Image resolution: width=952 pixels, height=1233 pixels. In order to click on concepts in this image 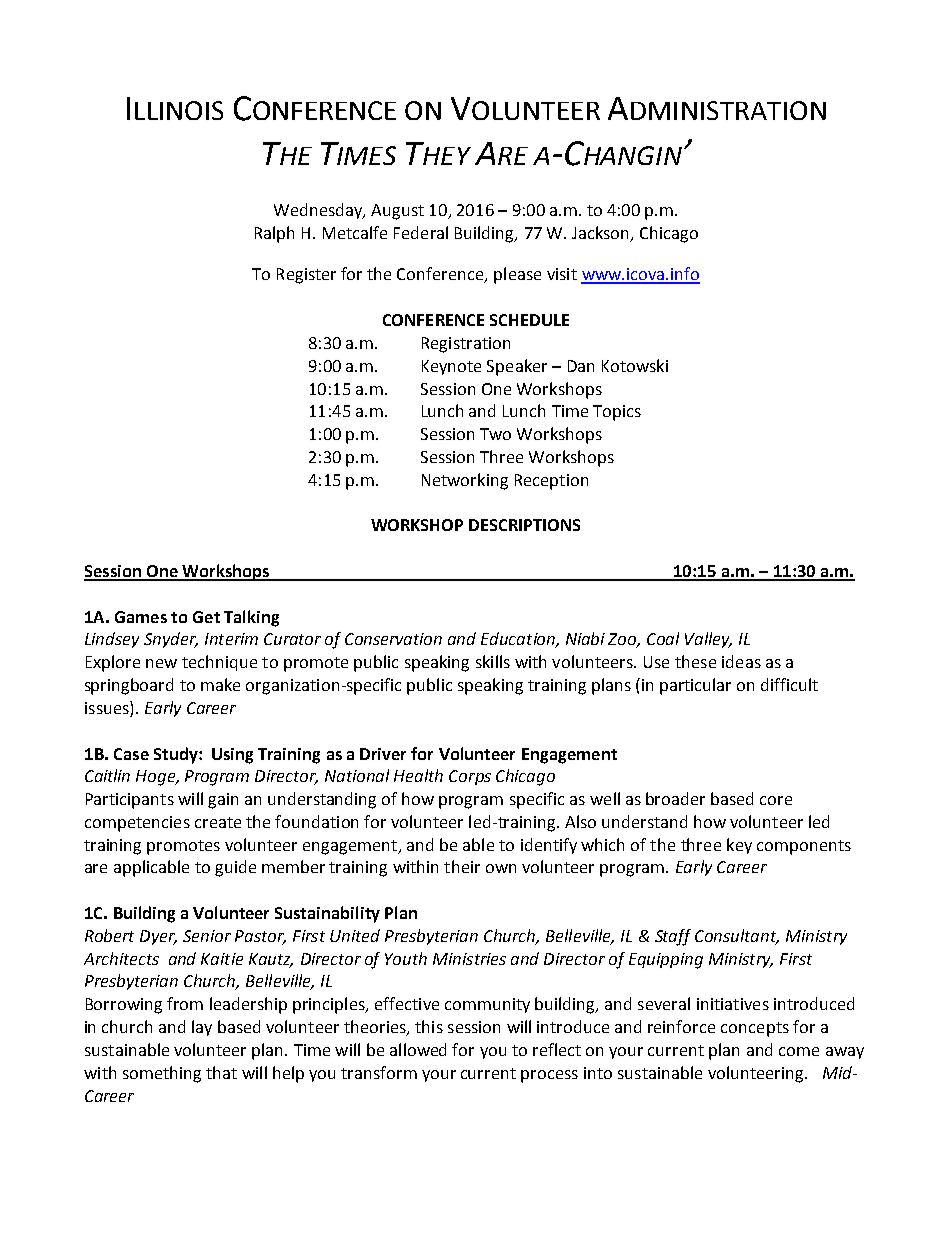, I will do `click(755, 1029)`.
